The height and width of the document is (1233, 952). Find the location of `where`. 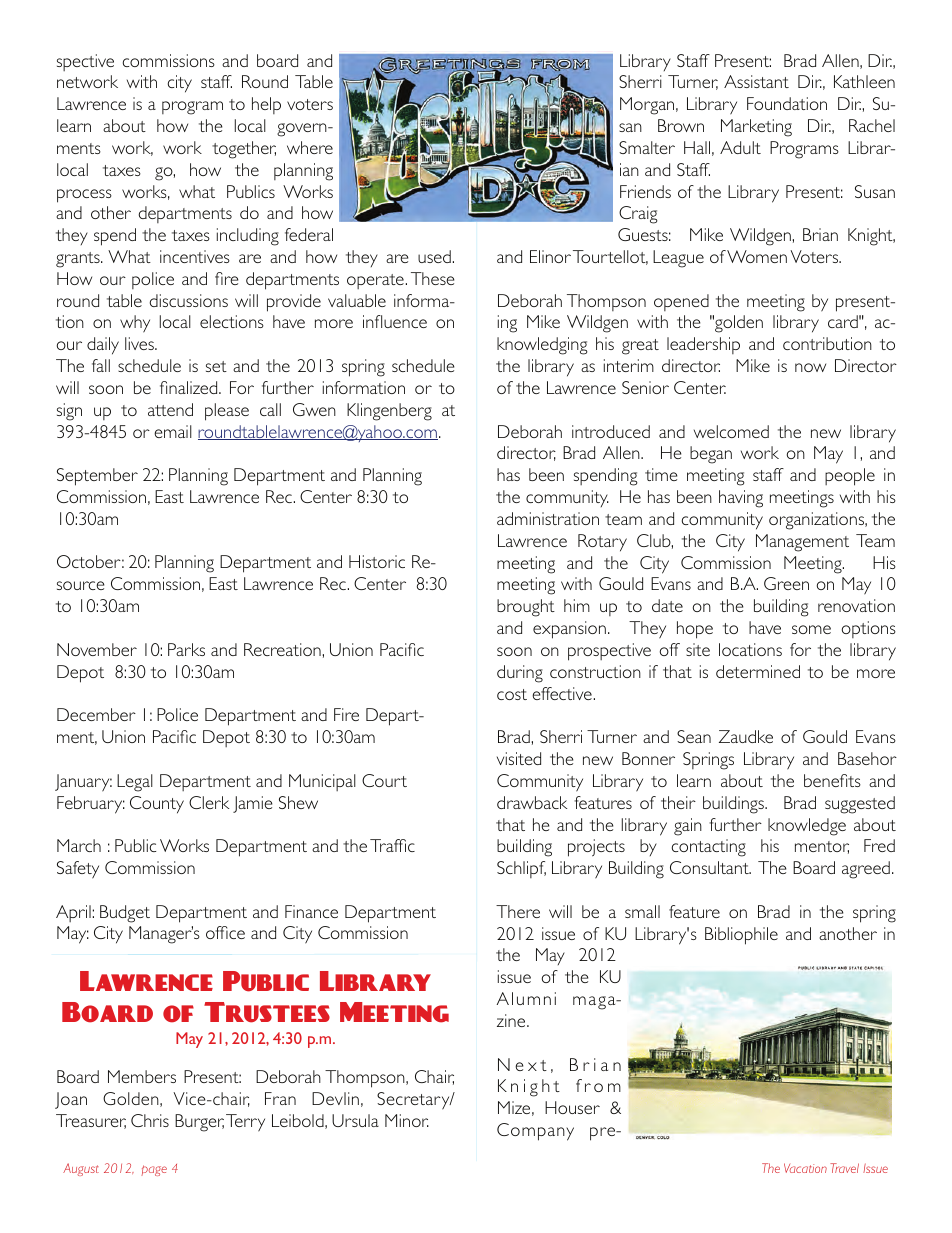

where is located at coordinates (310, 147).
